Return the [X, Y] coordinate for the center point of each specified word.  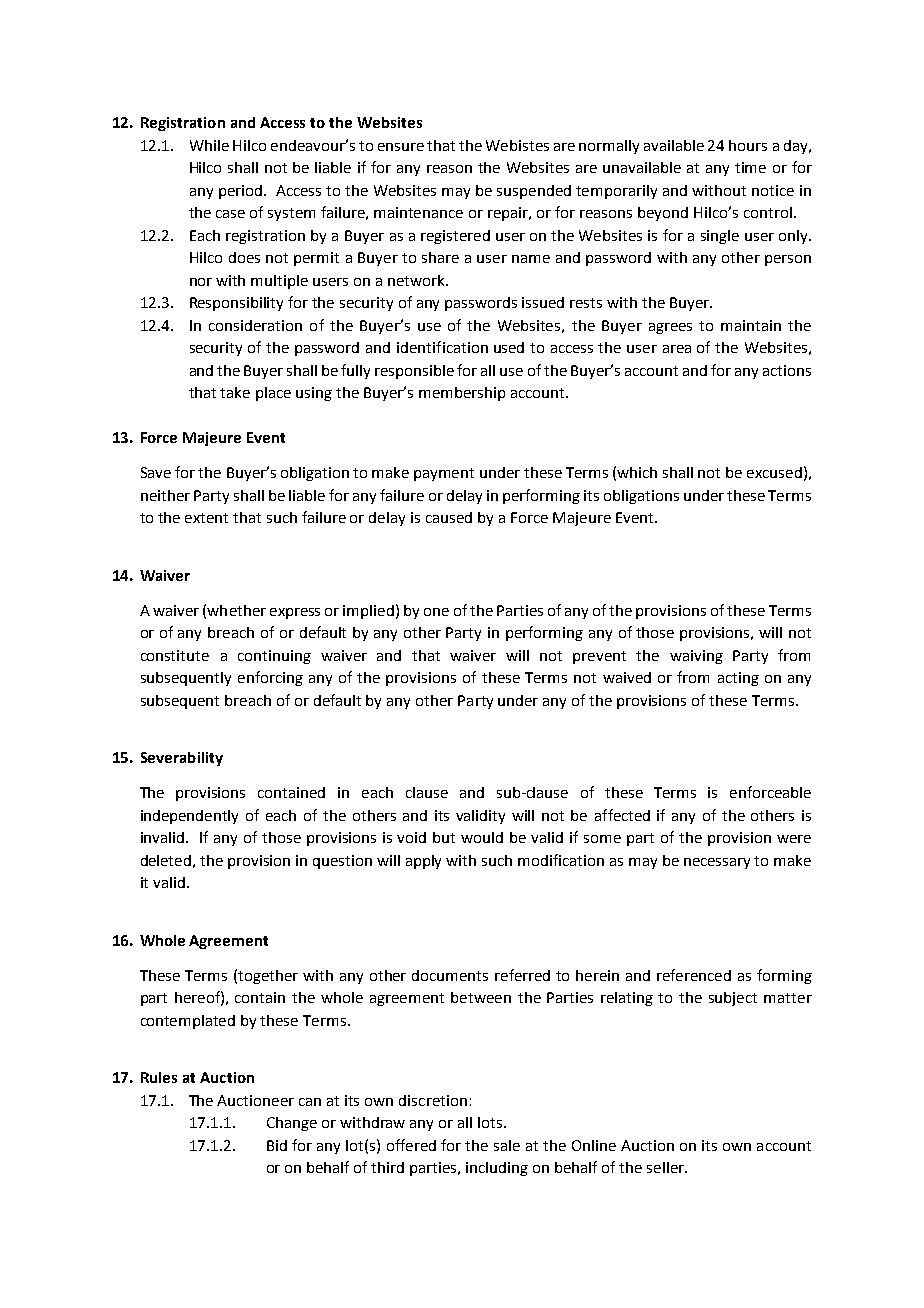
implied [368, 612]
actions [787, 370]
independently [189, 817]
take [235, 392]
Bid [277, 1145]
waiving [696, 657]
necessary [717, 863]
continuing [274, 657]
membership [462, 394]
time [750, 167]
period [240, 192]
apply [423, 862]
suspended [534, 192]
